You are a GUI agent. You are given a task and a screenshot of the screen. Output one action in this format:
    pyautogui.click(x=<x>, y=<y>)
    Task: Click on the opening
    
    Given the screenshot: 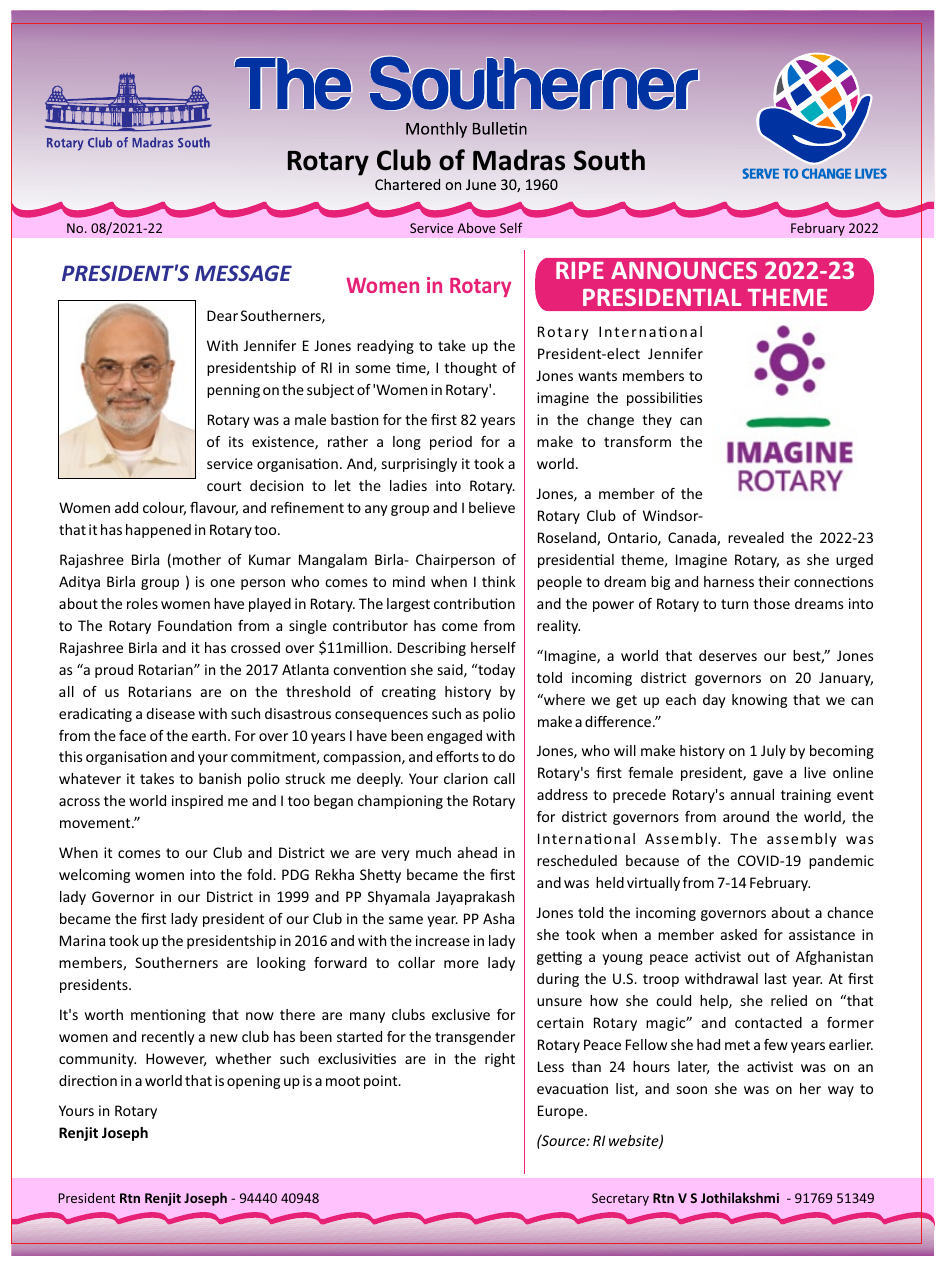 What is the action you would take?
    pyautogui.click(x=253, y=1082)
